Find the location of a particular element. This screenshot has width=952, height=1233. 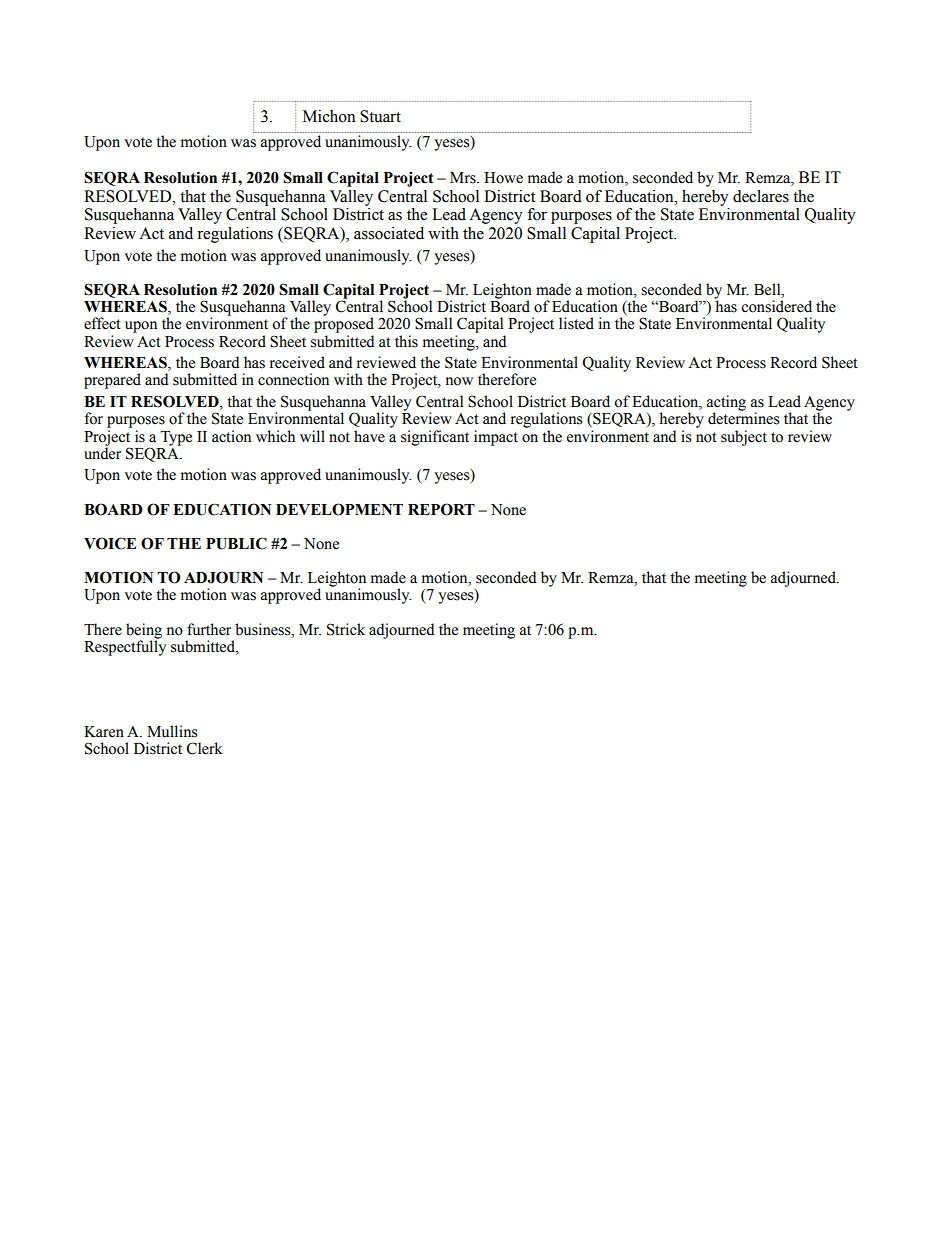

Clerk is located at coordinates (205, 748).
